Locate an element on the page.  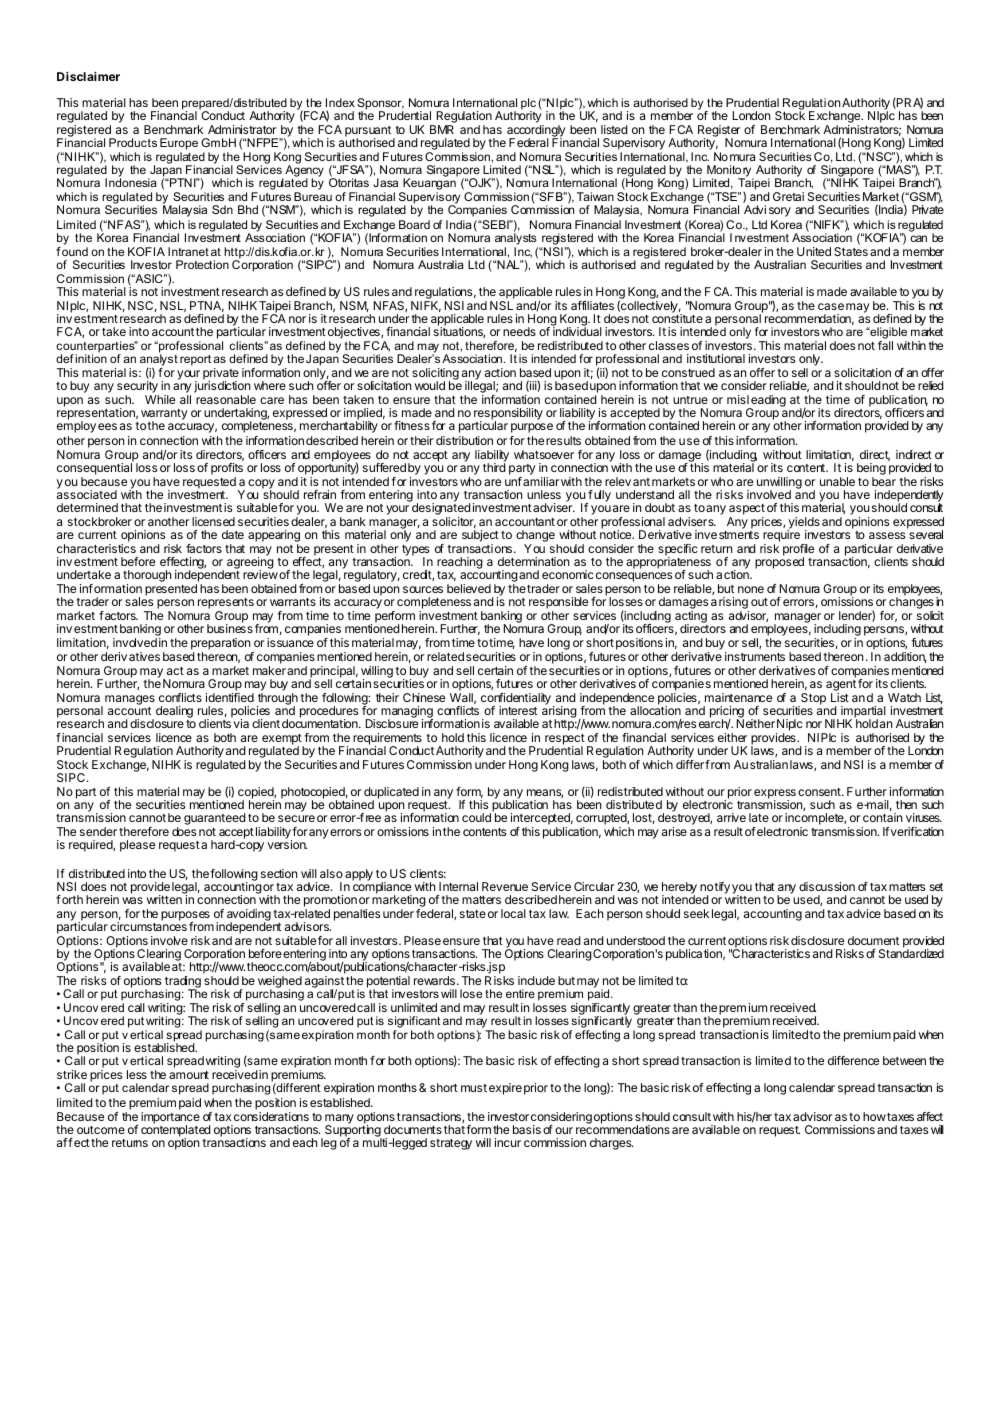
importance is located at coordinates (170, 1119).
